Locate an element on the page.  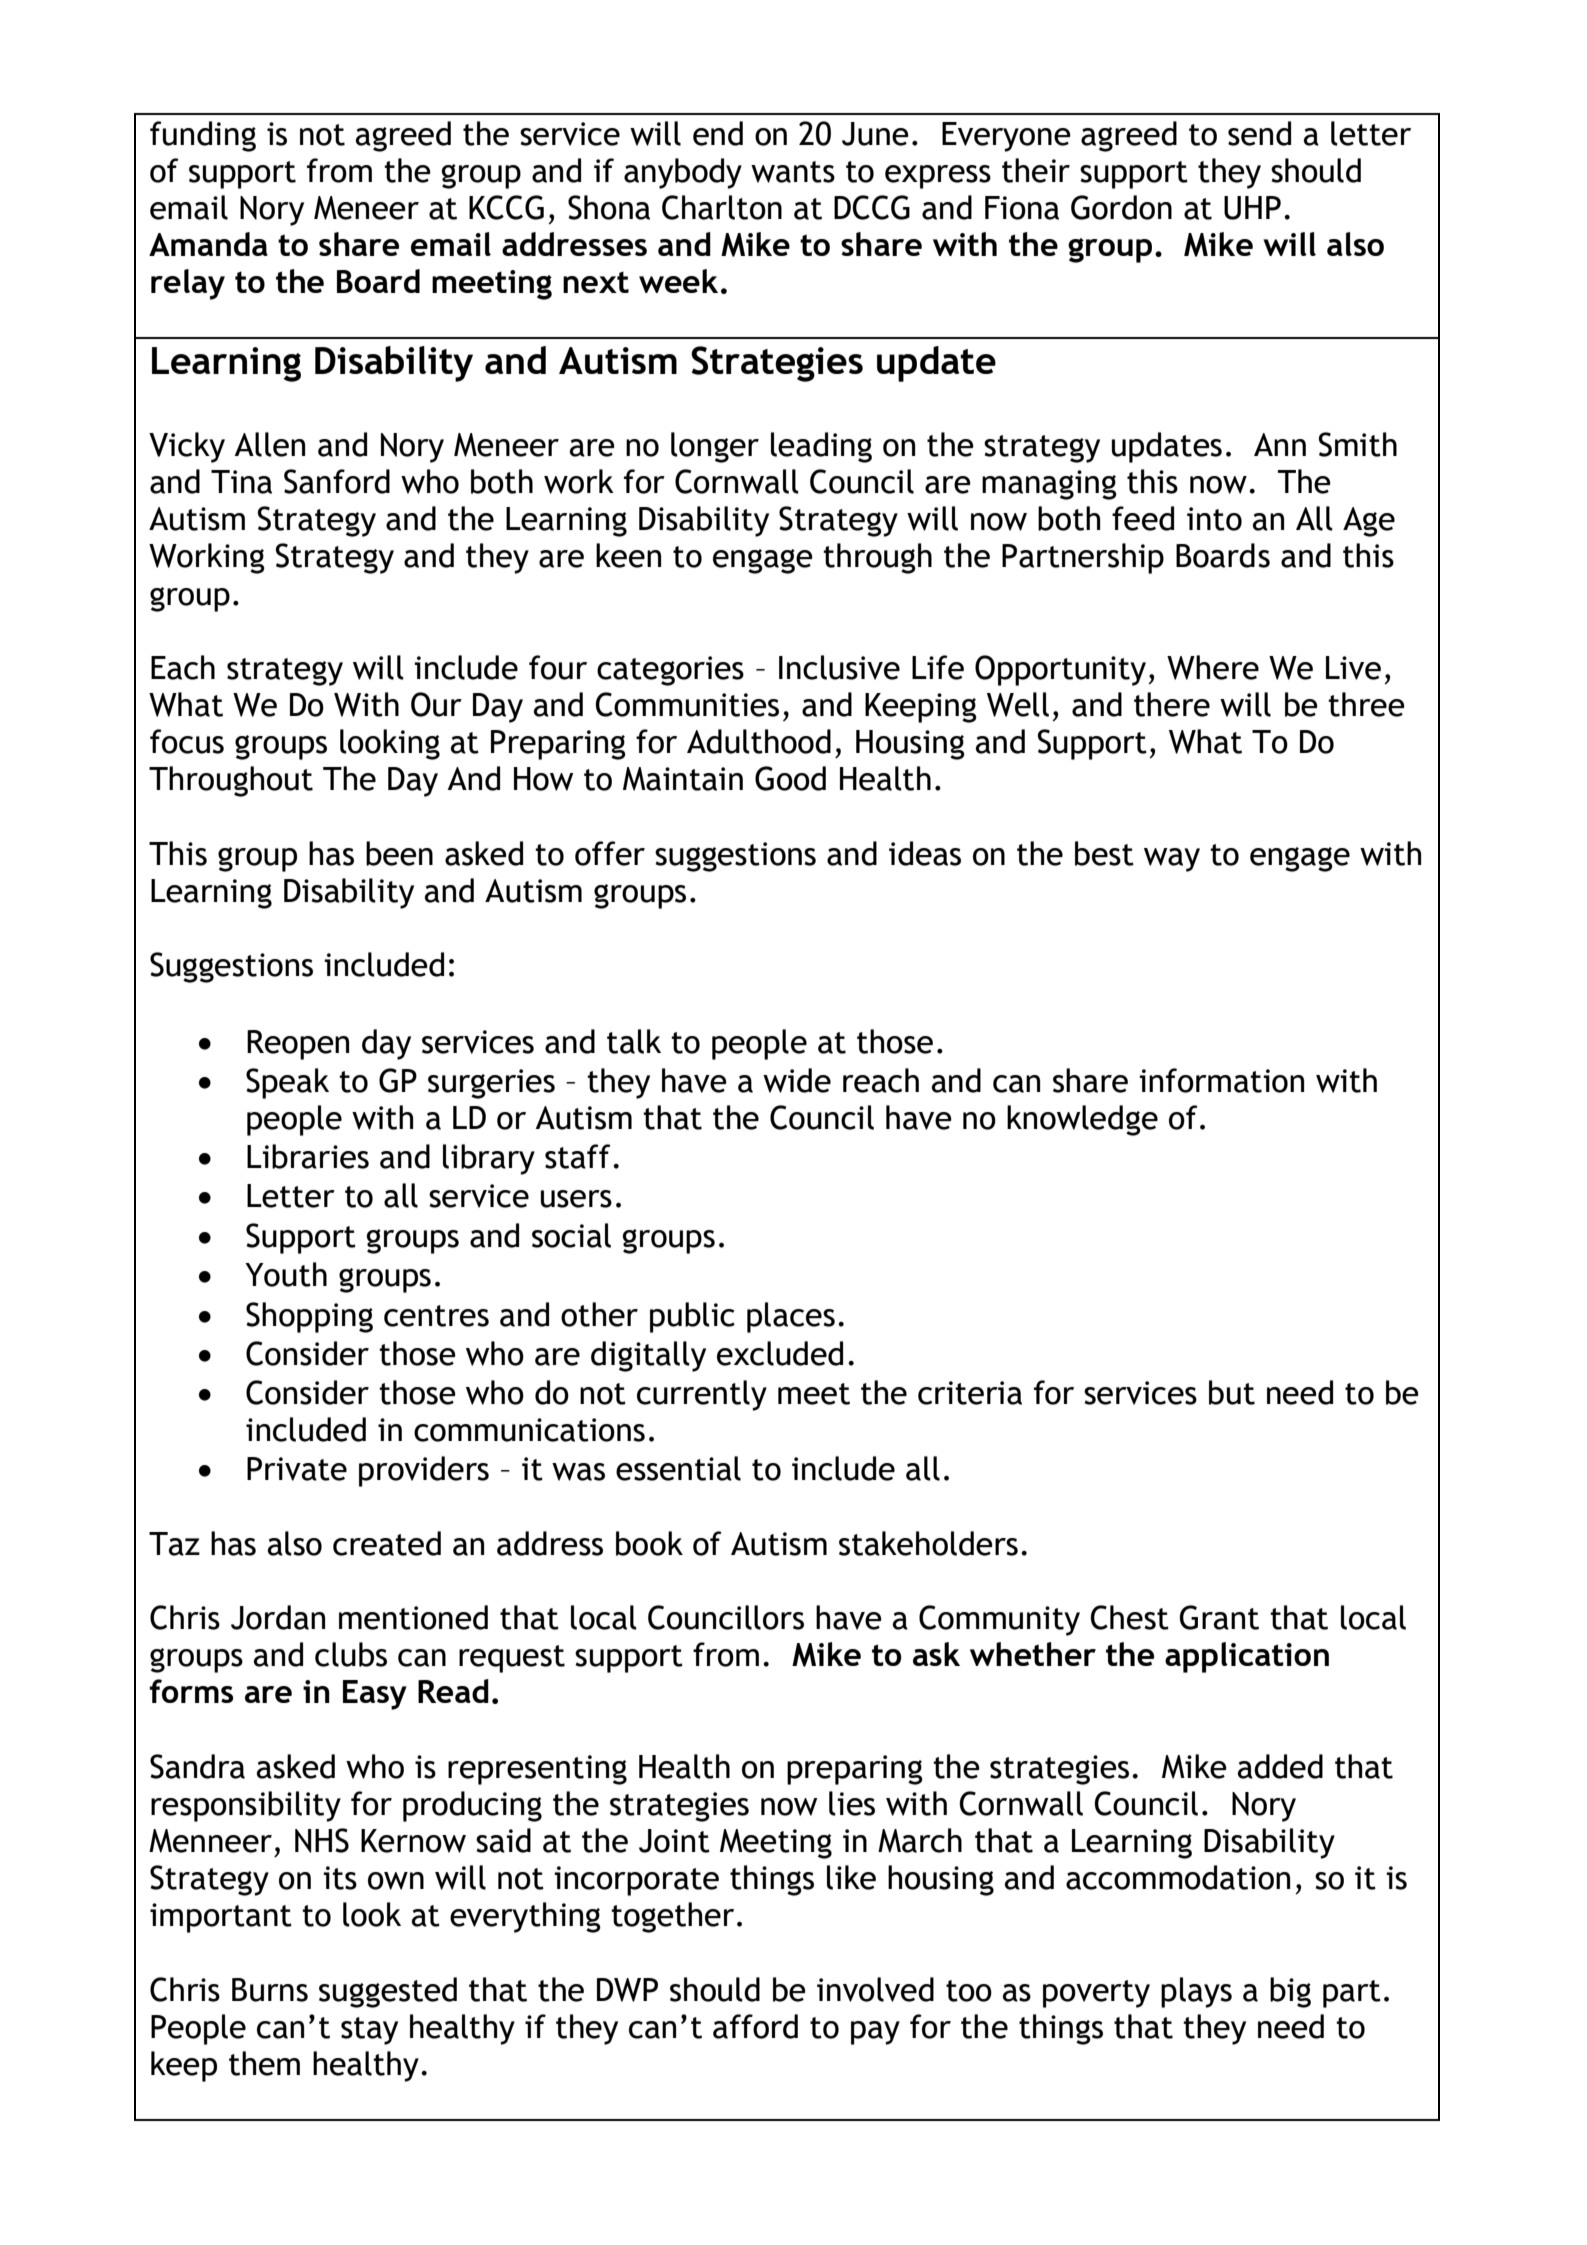
Amanda is located at coordinates (208, 244).
